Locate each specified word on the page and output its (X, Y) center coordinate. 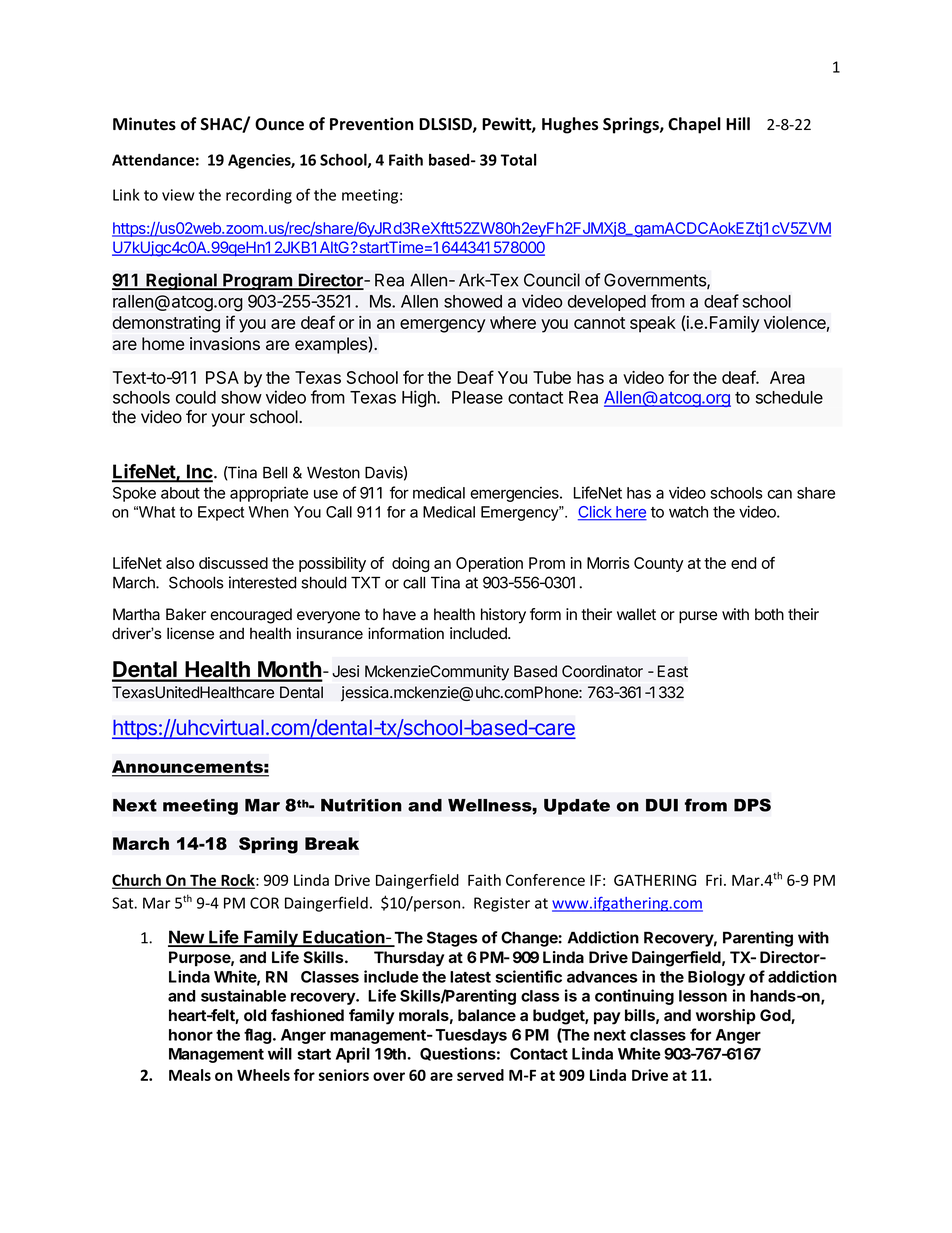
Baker (186, 614)
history (503, 616)
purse (698, 617)
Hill (738, 123)
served (480, 1075)
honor (191, 1035)
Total (519, 160)
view (178, 195)
